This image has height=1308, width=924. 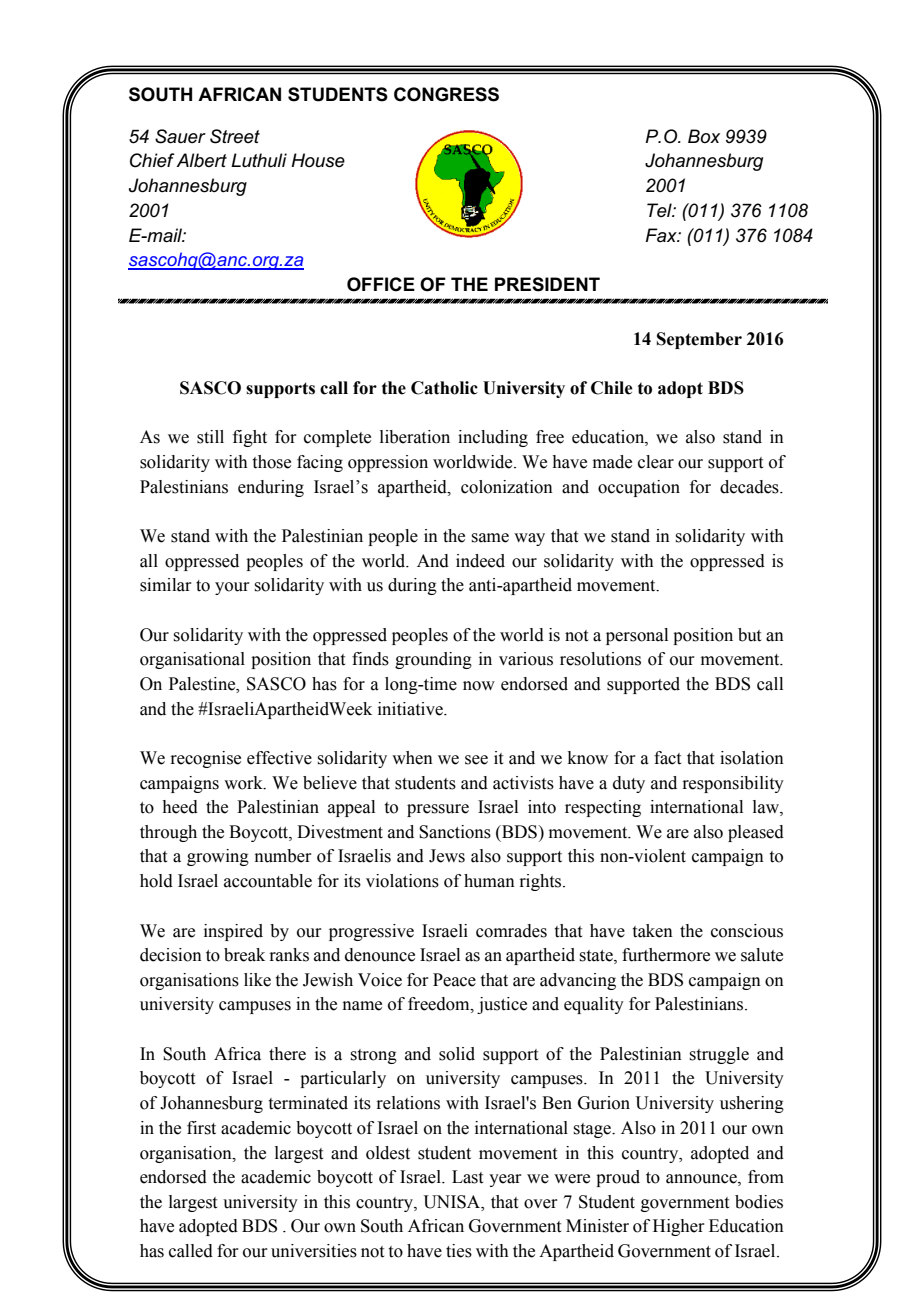 What do you see at coordinates (455, 832) in the image?
I see `Sanctions` at bounding box center [455, 832].
